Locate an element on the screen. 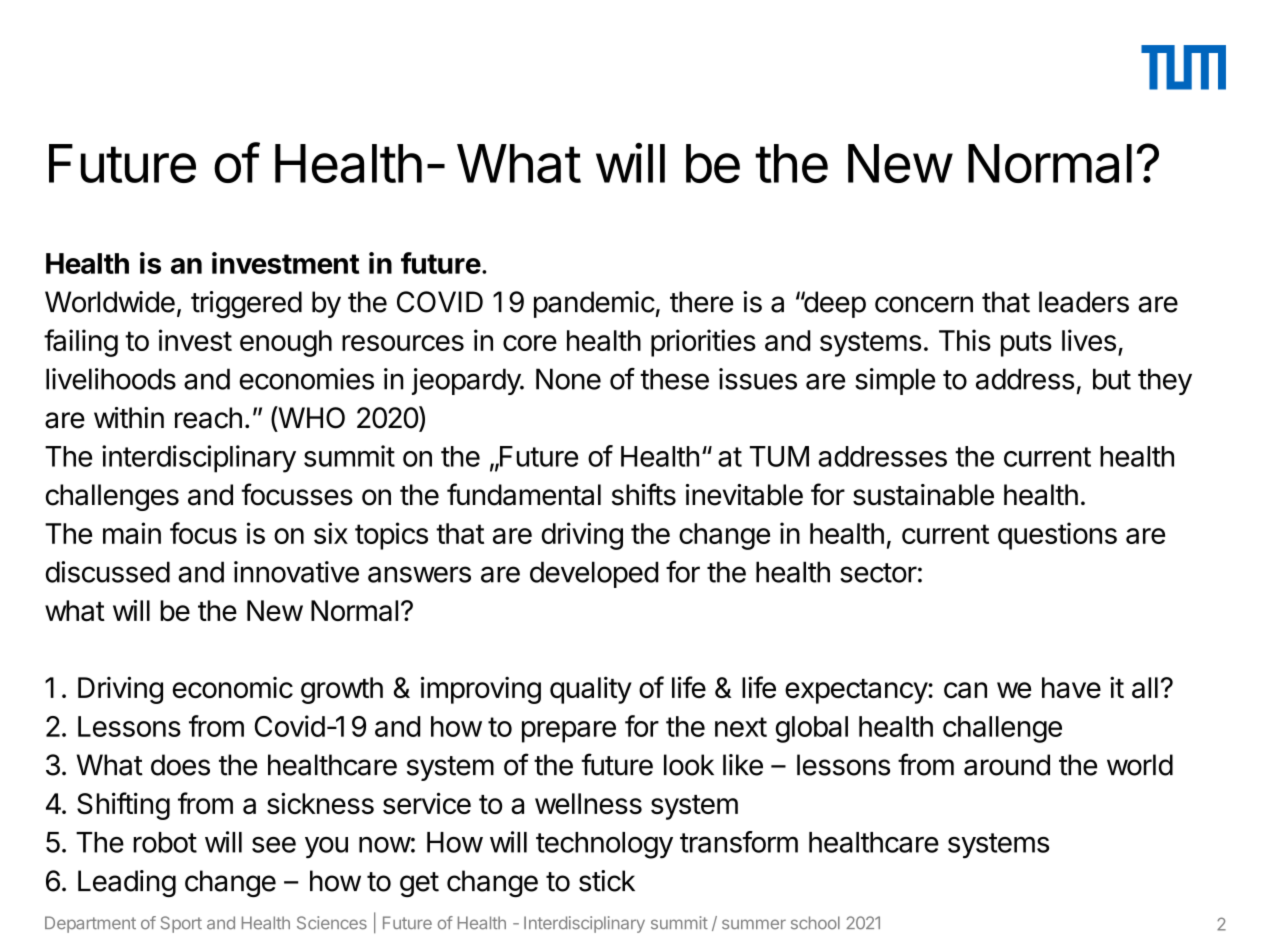 The image size is (1270, 952). pandemic is located at coordinates (594, 304).
